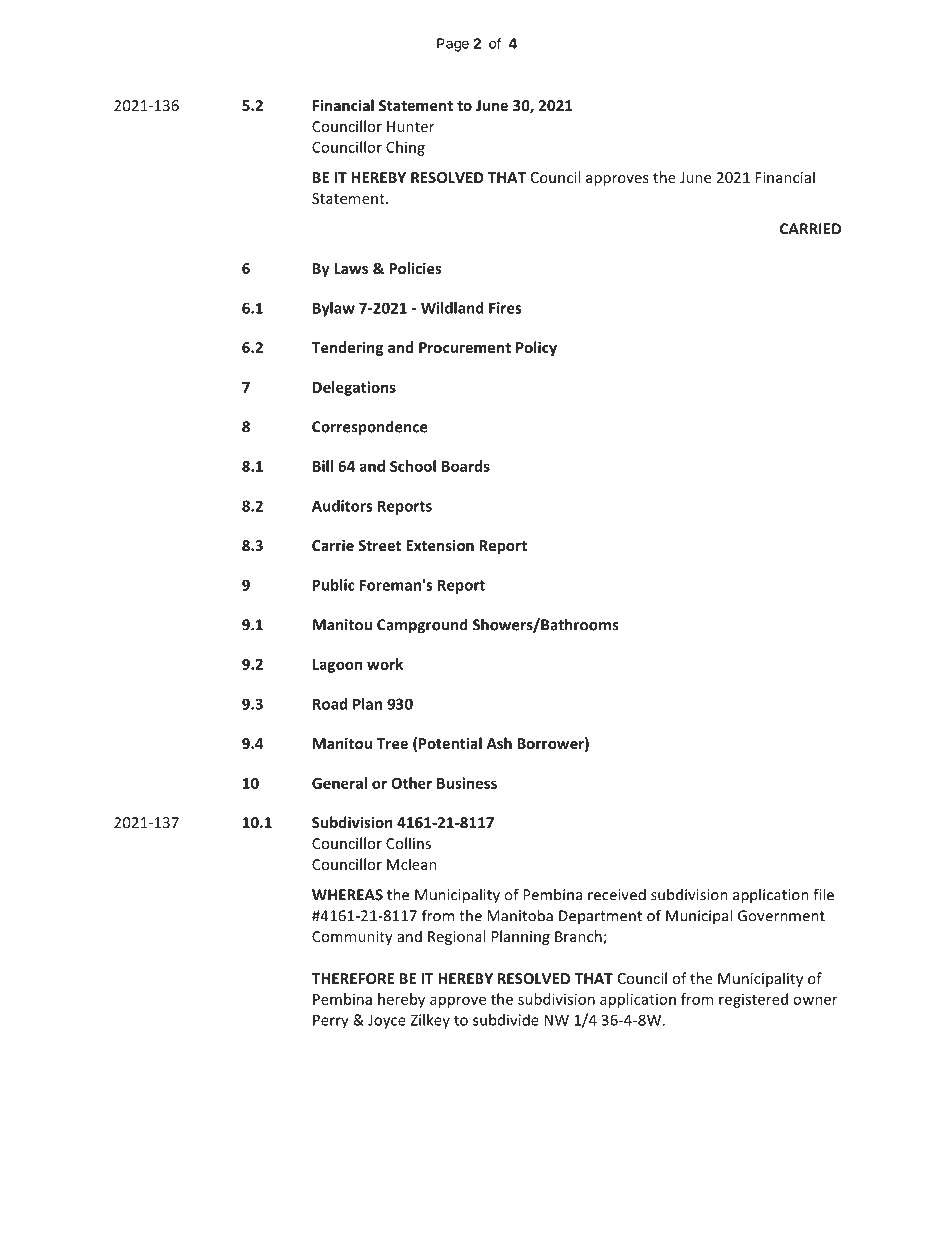  Describe the element at coordinates (342, 506) in the image. I see `Auditors` at that location.
